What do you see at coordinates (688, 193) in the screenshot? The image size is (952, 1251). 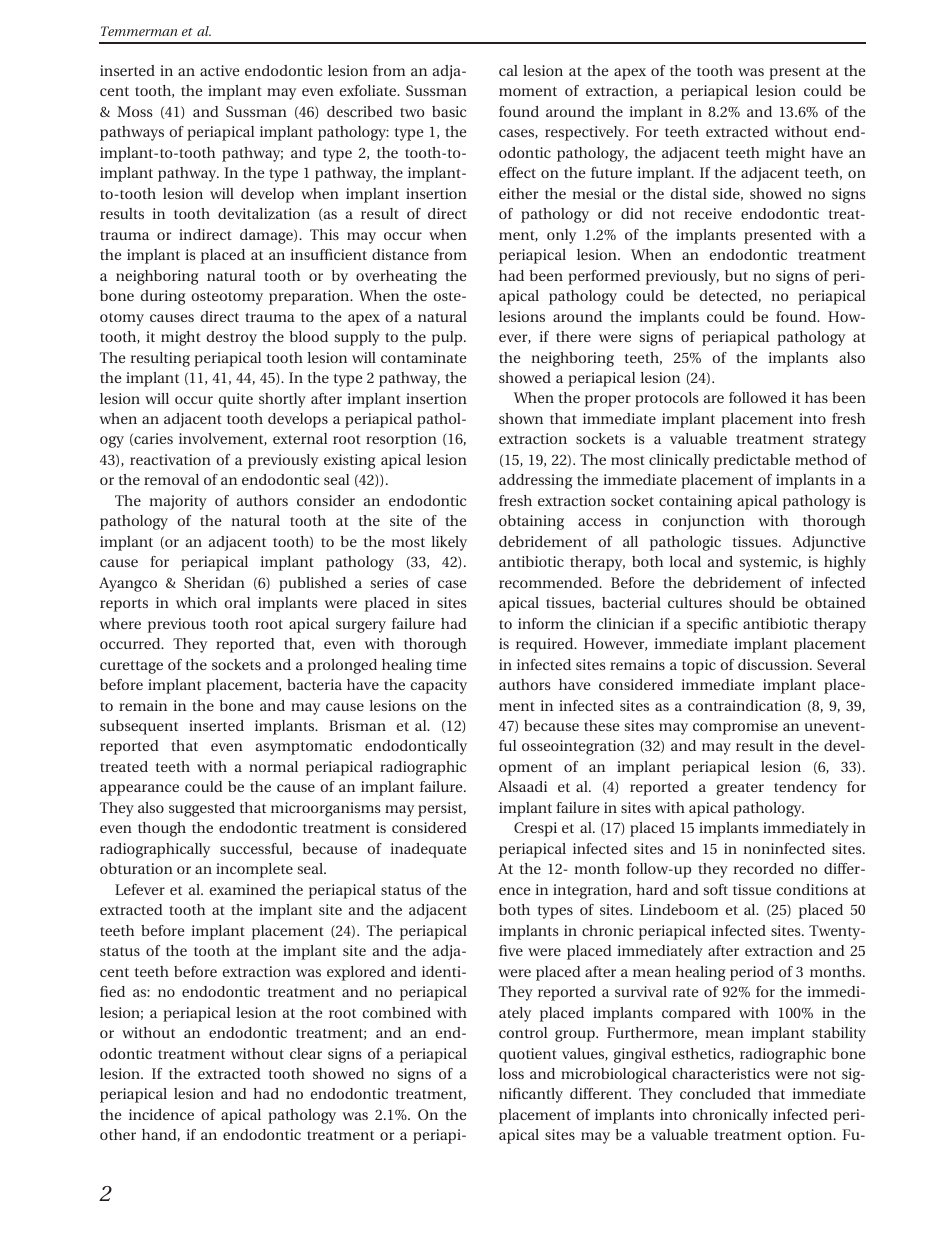 I see `distal` at bounding box center [688, 193].
